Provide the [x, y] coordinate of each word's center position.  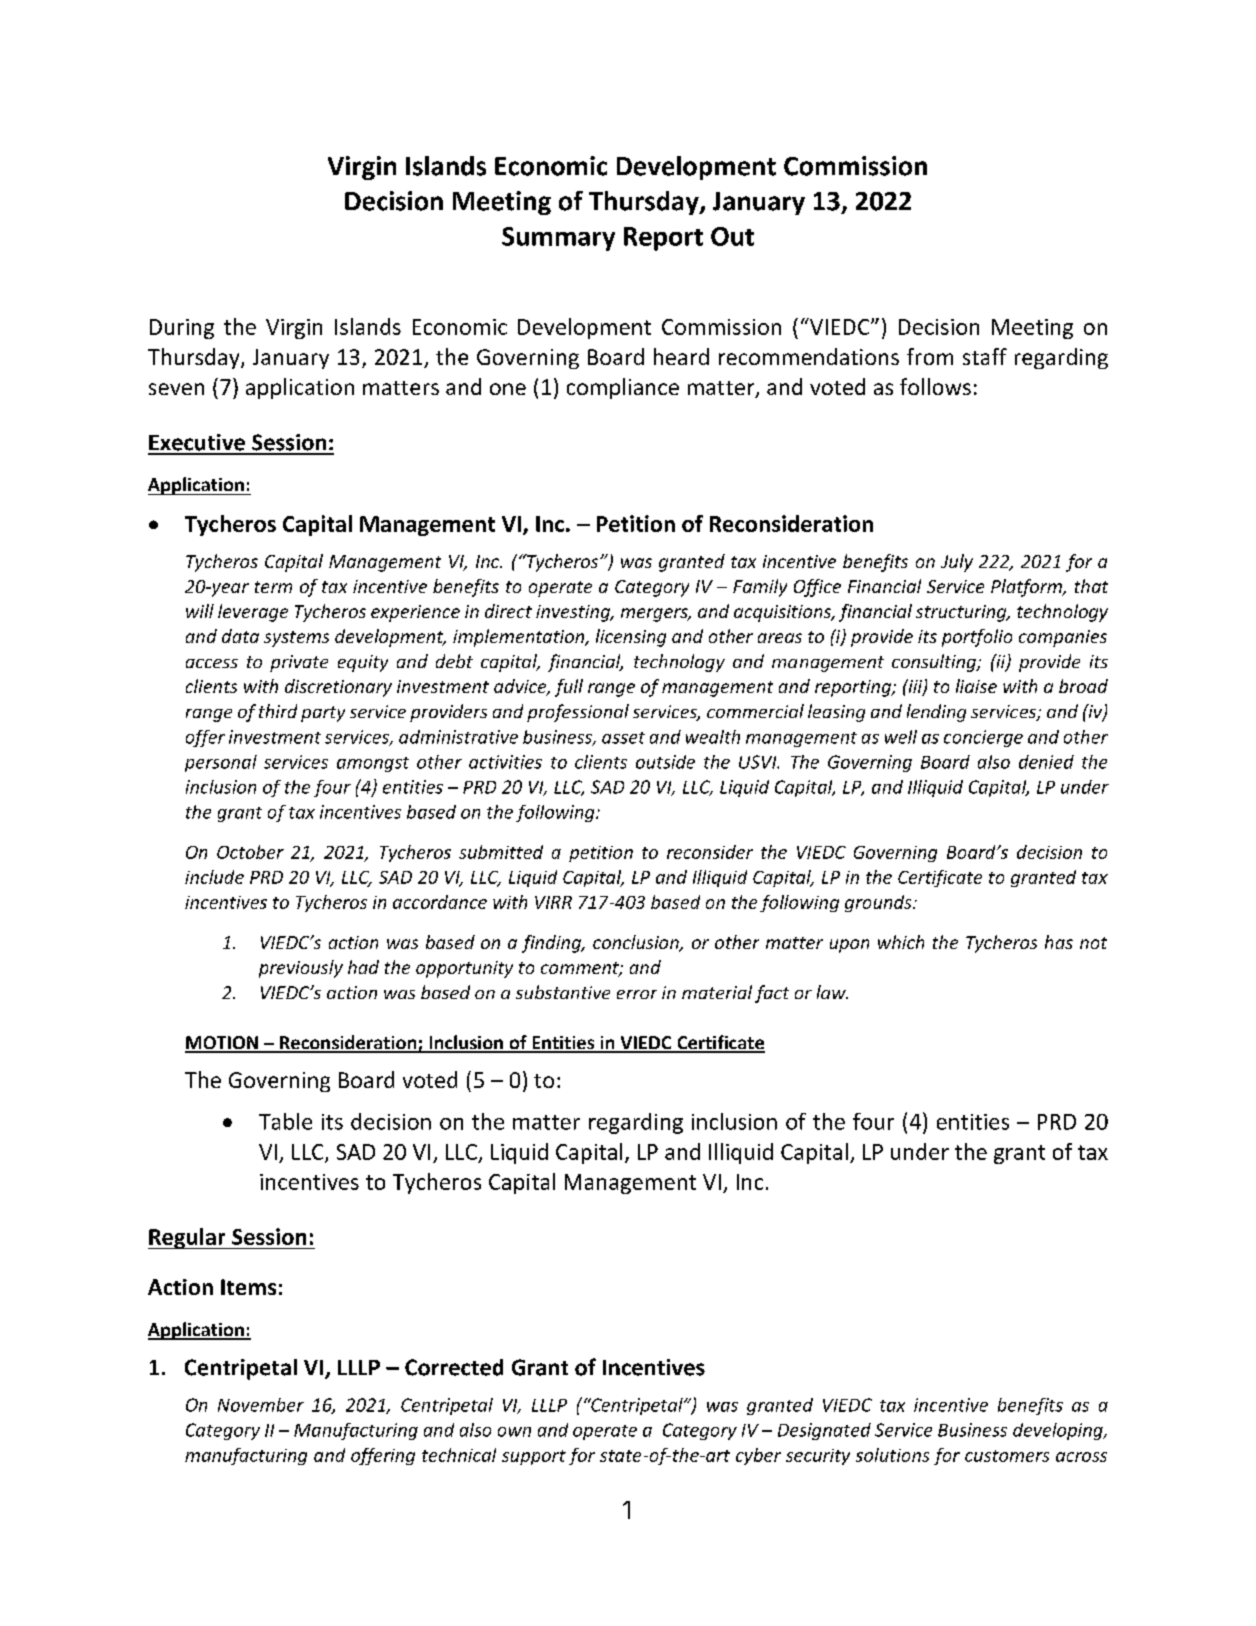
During [182, 329]
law [832, 992]
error [637, 994]
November [261, 1405]
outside [665, 762]
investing [574, 613]
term [273, 587]
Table [285, 1121]
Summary [558, 239]
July [957, 563]
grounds [879, 903]
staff [985, 356]
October [250, 852]
